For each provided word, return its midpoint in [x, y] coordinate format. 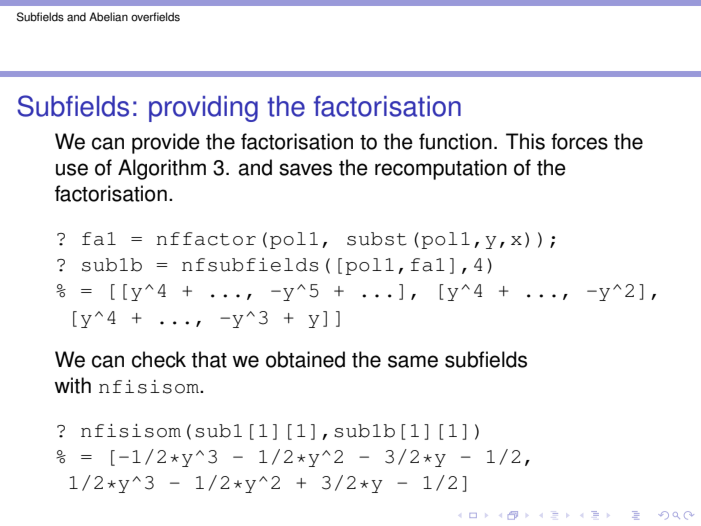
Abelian [108, 17]
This [525, 141]
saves [305, 169]
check [159, 359]
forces [579, 141]
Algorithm [162, 169]
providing [203, 109]
